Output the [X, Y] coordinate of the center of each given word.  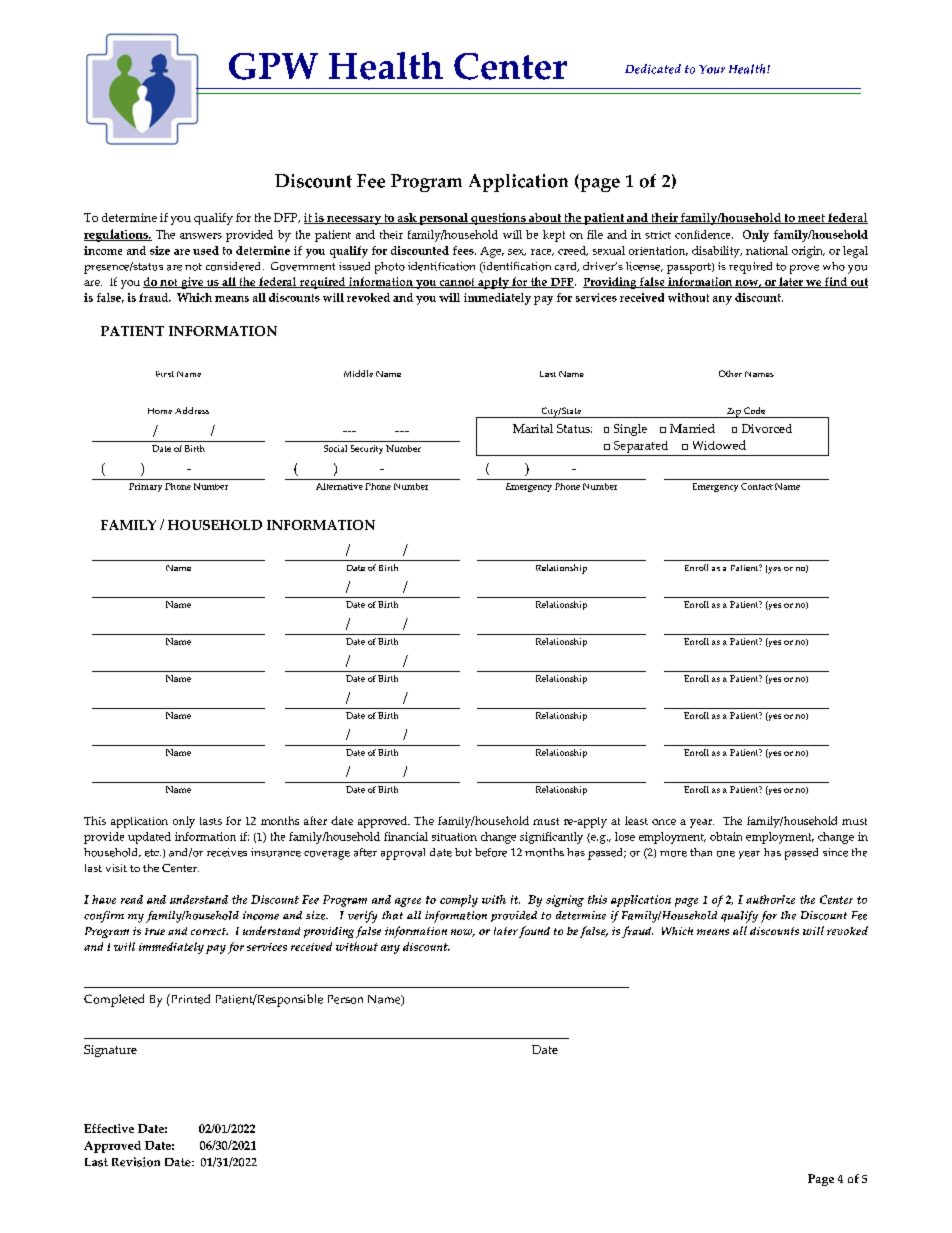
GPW [273, 66]
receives [227, 852]
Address [192, 410]
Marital [533, 428]
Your [712, 69]
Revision [136, 1162]
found [534, 932]
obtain [726, 836]
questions [498, 219]
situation [454, 837]
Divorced [767, 428]
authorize [770, 899]
